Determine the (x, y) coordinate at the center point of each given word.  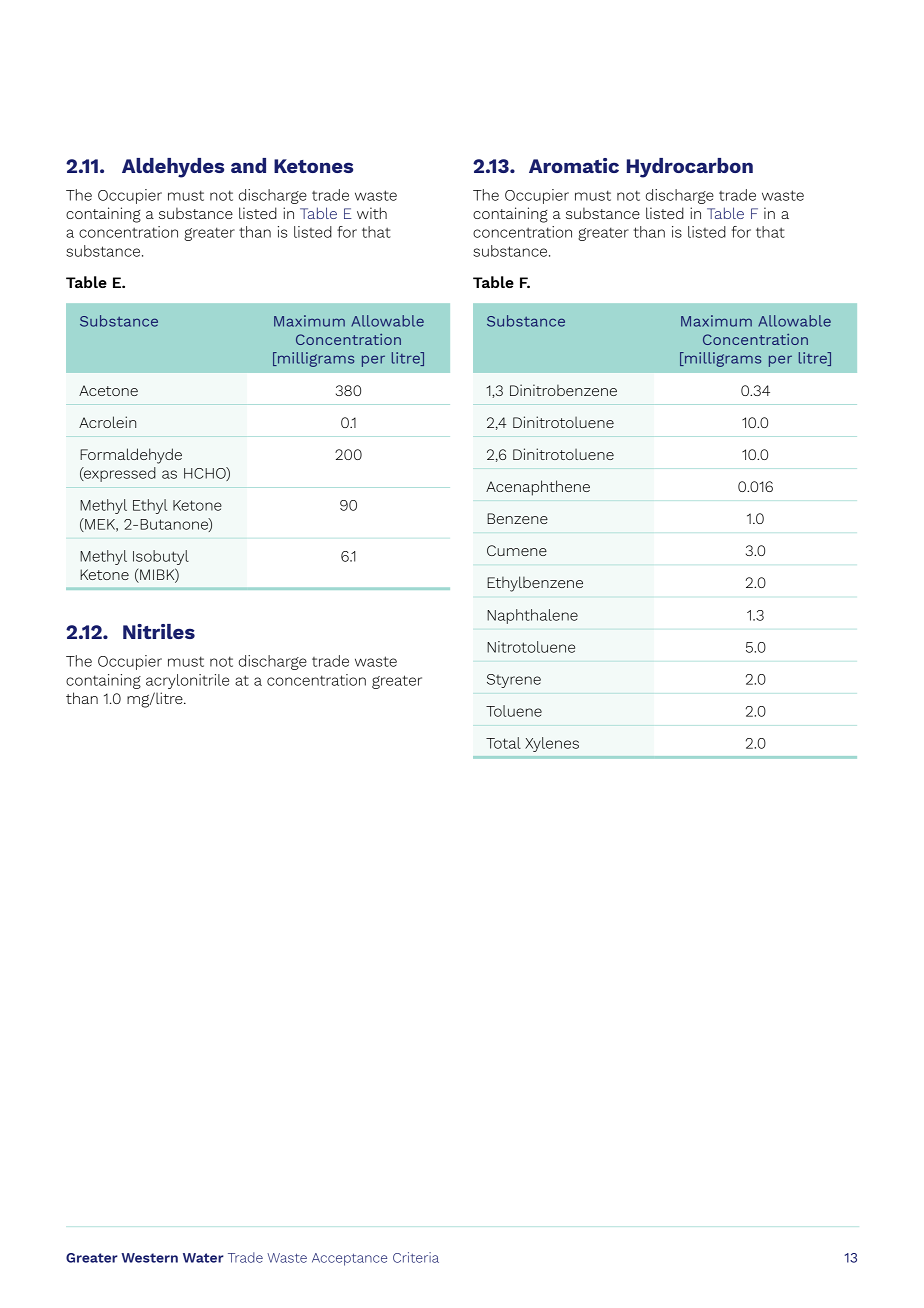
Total (503, 743)
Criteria (416, 1257)
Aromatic (574, 165)
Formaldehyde (131, 456)
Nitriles (159, 631)
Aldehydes (173, 168)
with (372, 213)
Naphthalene (532, 616)
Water (203, 1258)
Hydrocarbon (690, 168)
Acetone (108, 390)
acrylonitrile (187, 681)
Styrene (514, 681)
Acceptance (349, 1259)
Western (149, 1258)
